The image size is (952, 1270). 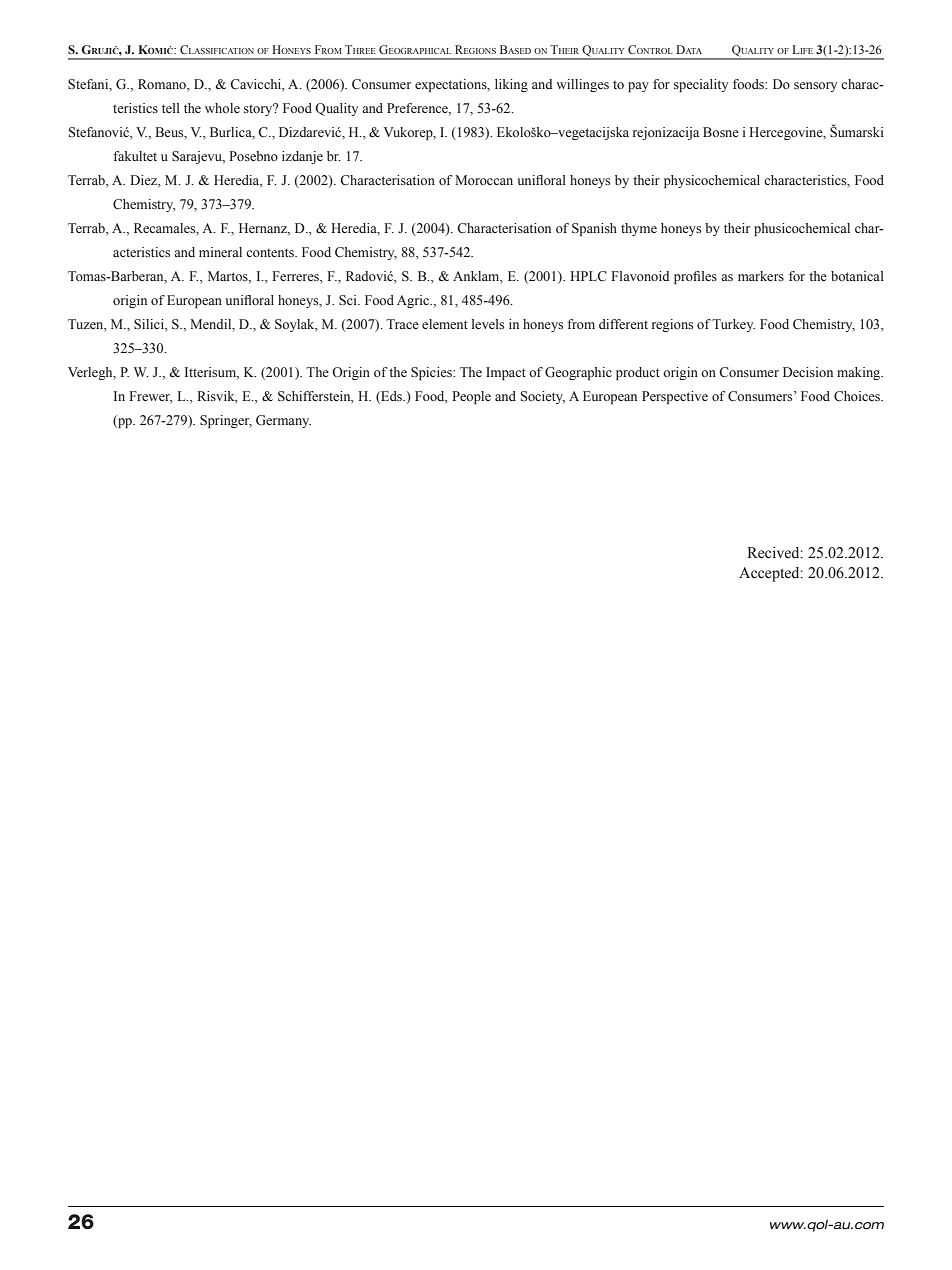 I want to click on Perspective, so click(x=675, y=397).
